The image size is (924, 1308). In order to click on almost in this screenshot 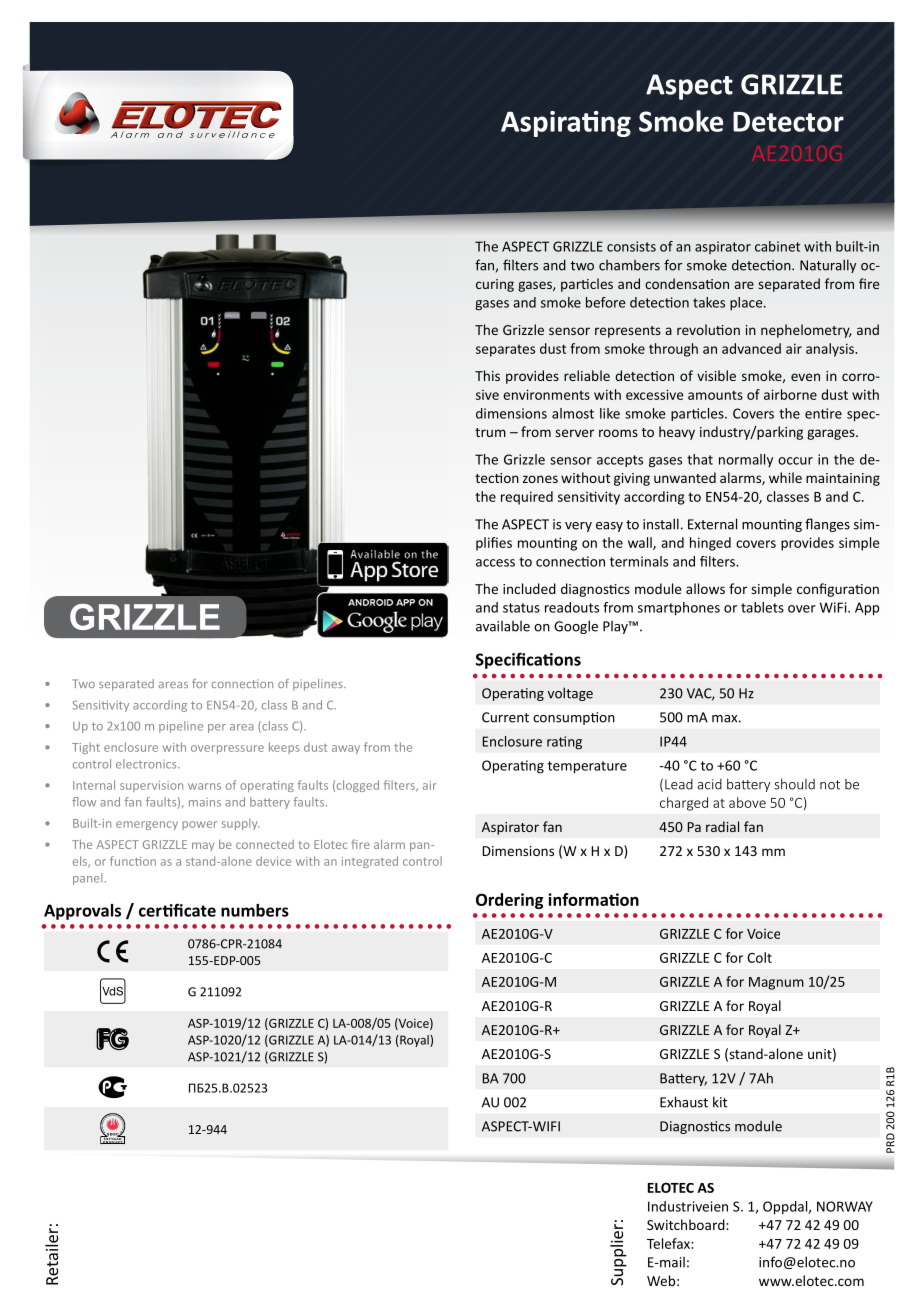, I will do `click(573, 413)`.
